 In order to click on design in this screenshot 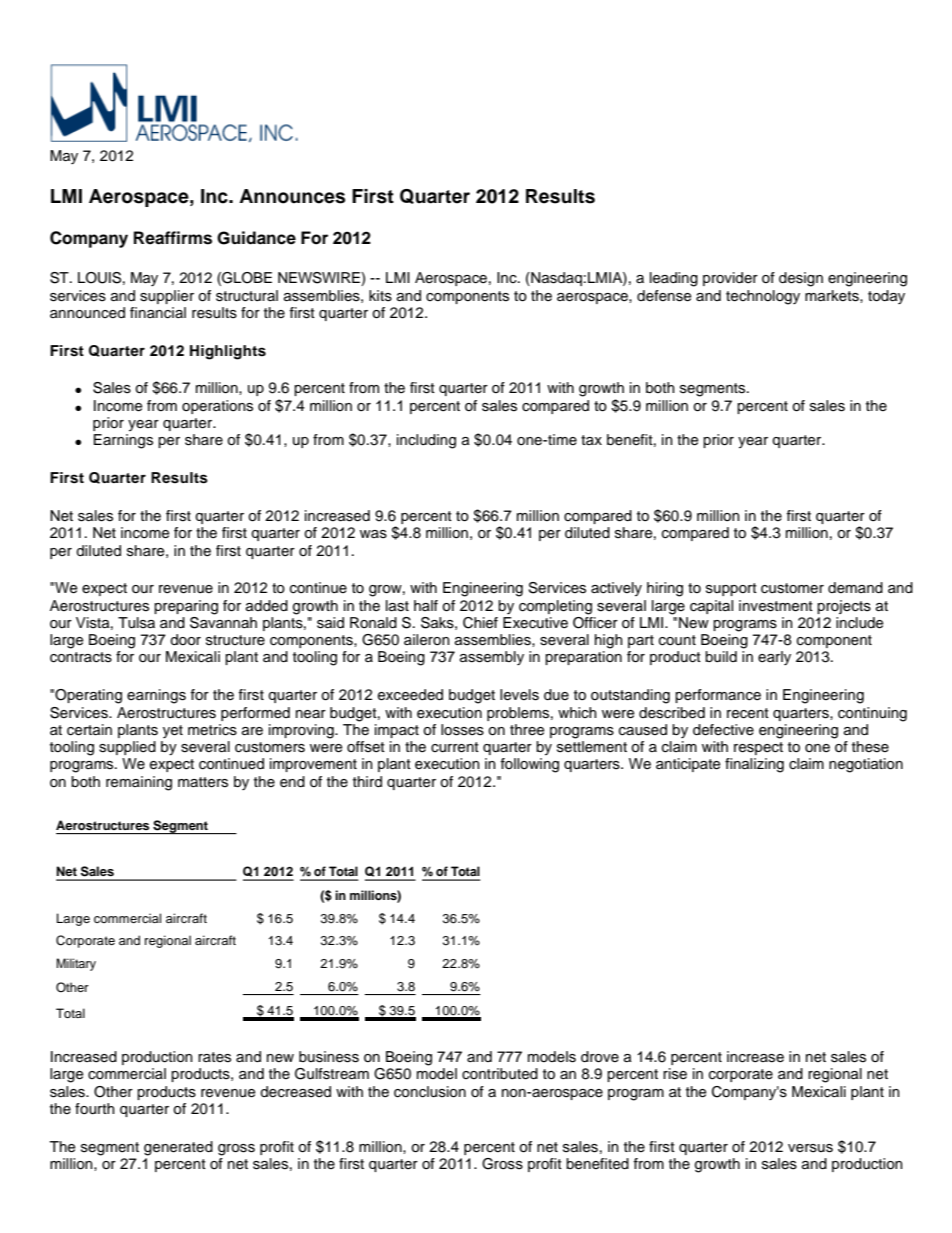, I will do `click(801, 279)`.
